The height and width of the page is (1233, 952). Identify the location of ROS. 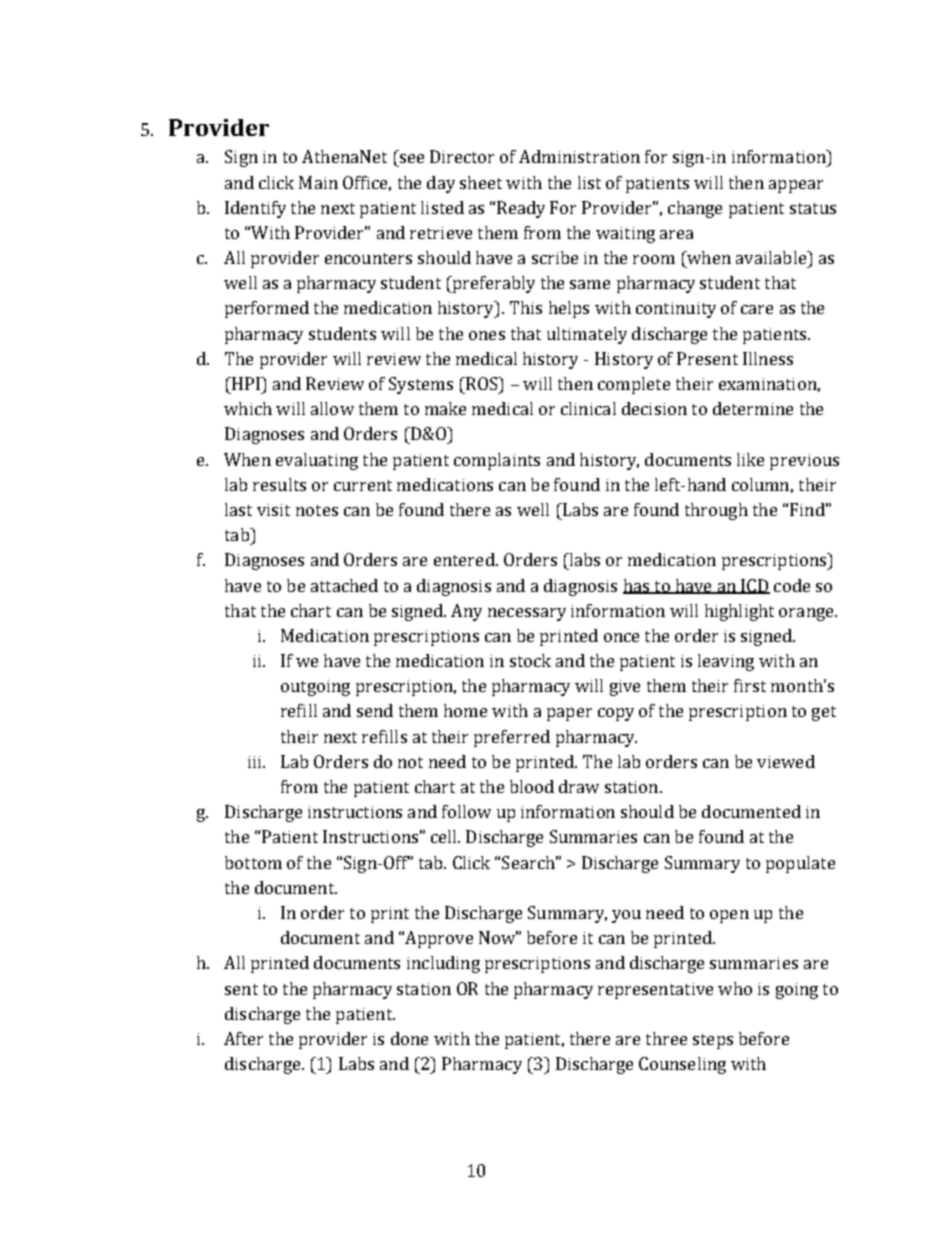
(482, 383).
